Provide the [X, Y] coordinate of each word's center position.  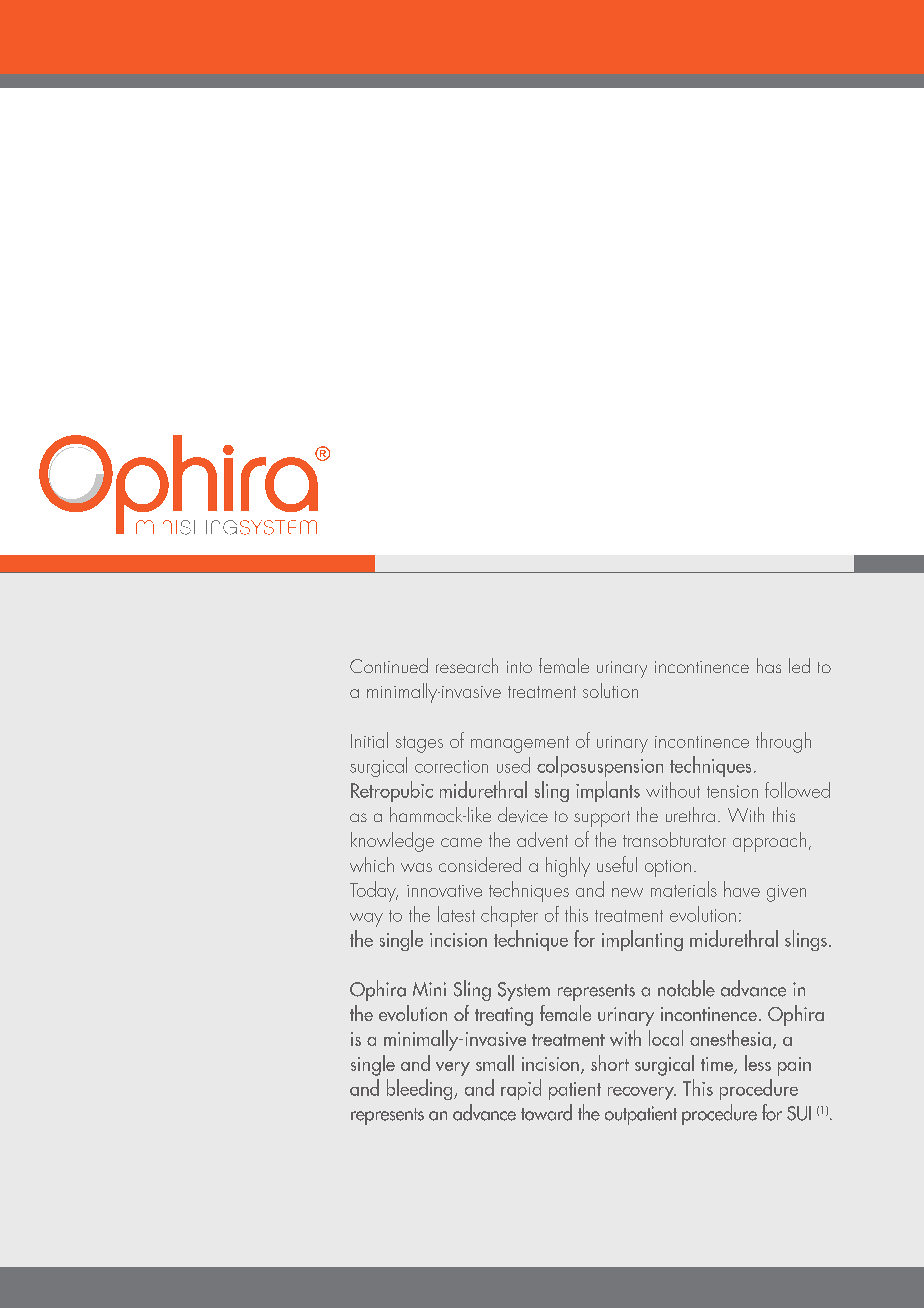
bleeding [421, 1089]
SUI [799, 1113]
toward [546, 1112]
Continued [389, 665]
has [769, 665]
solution [610, 690]
